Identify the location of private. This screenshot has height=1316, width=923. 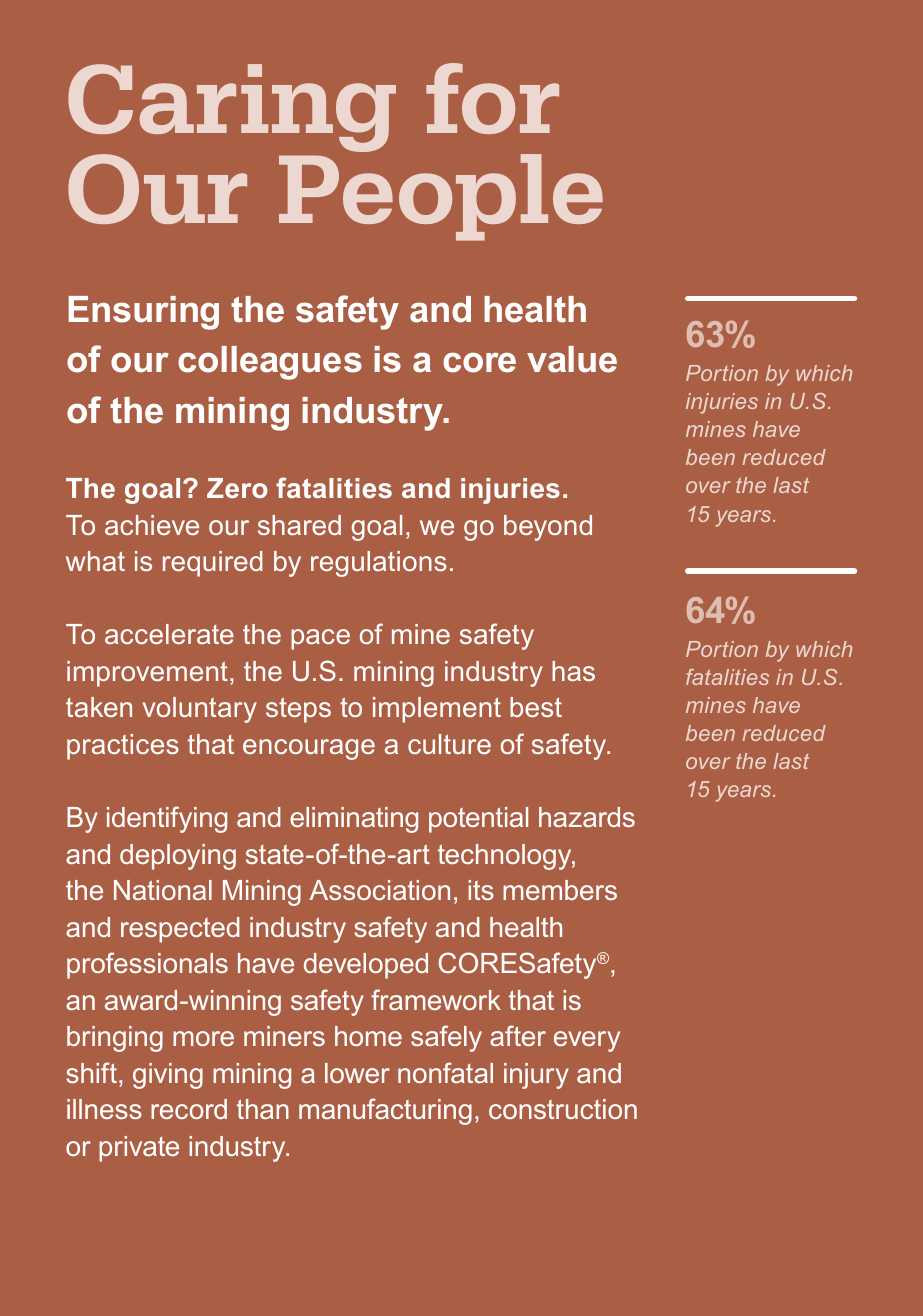
(139, 1149).
